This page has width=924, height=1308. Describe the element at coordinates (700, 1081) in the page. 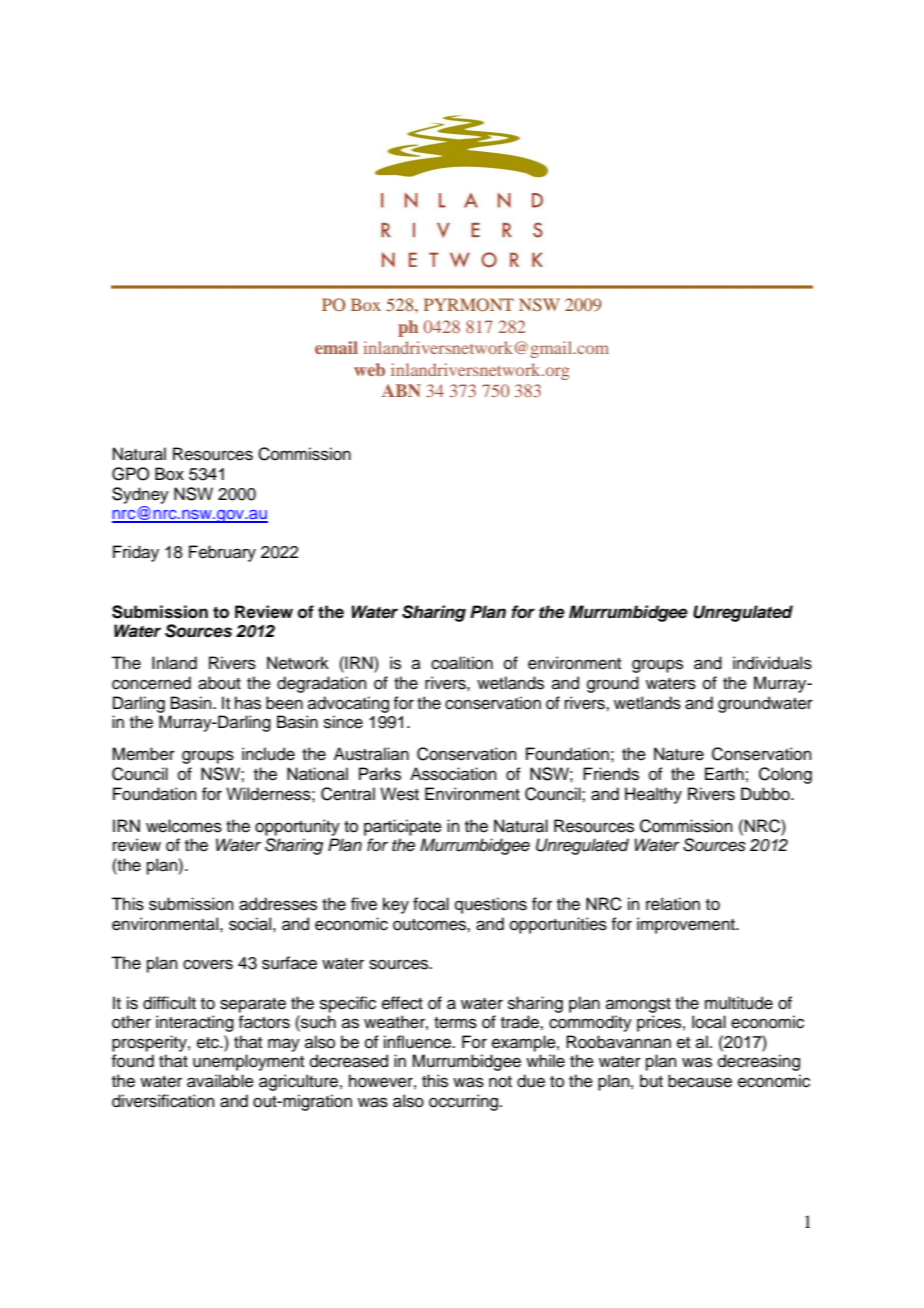

I see `because` at that location.
